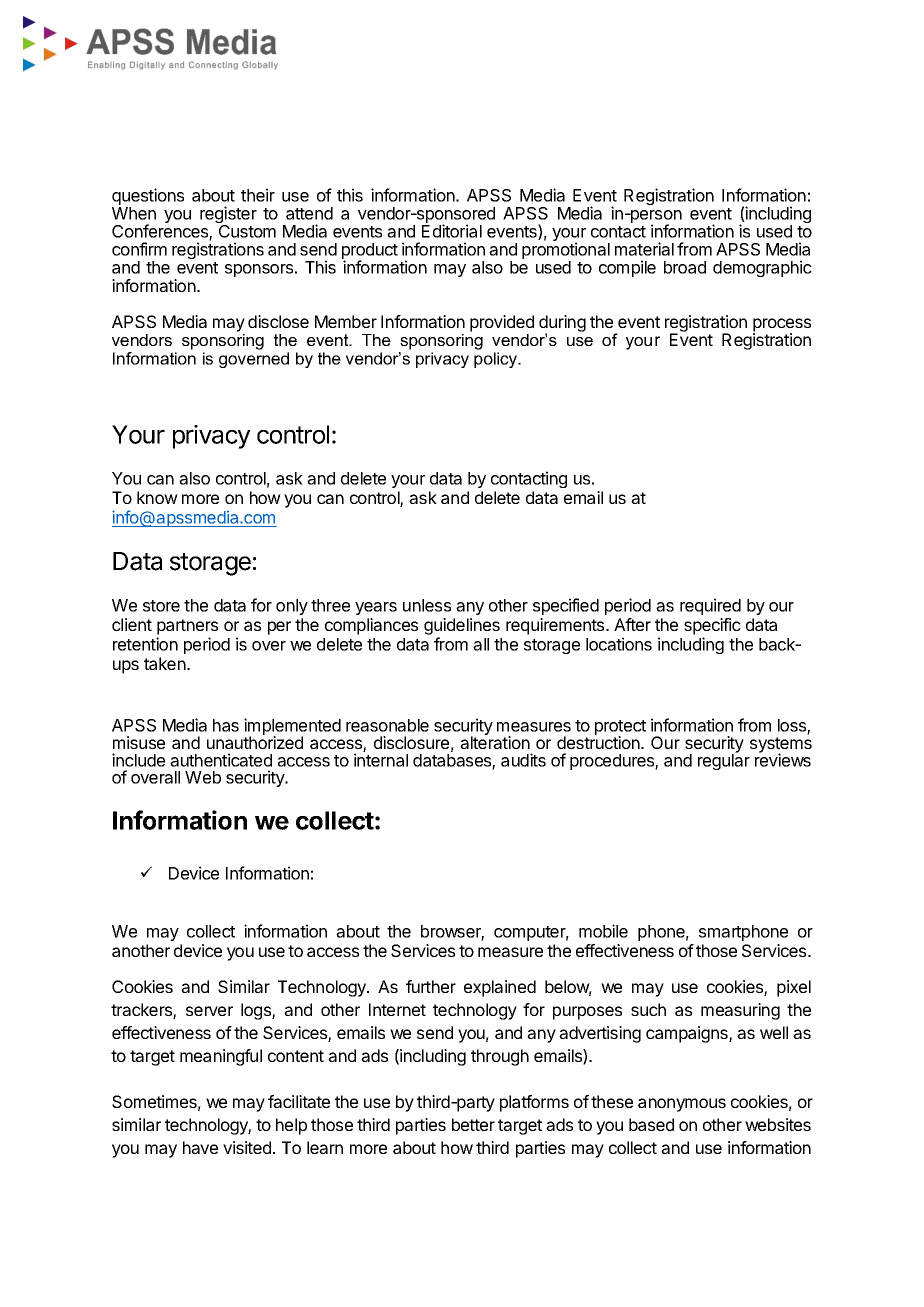 The width and height of the image is (924, 1307). What do you see at coordinates (228, 216) in the image?
I see `register` at bounding box center [228, 216].
